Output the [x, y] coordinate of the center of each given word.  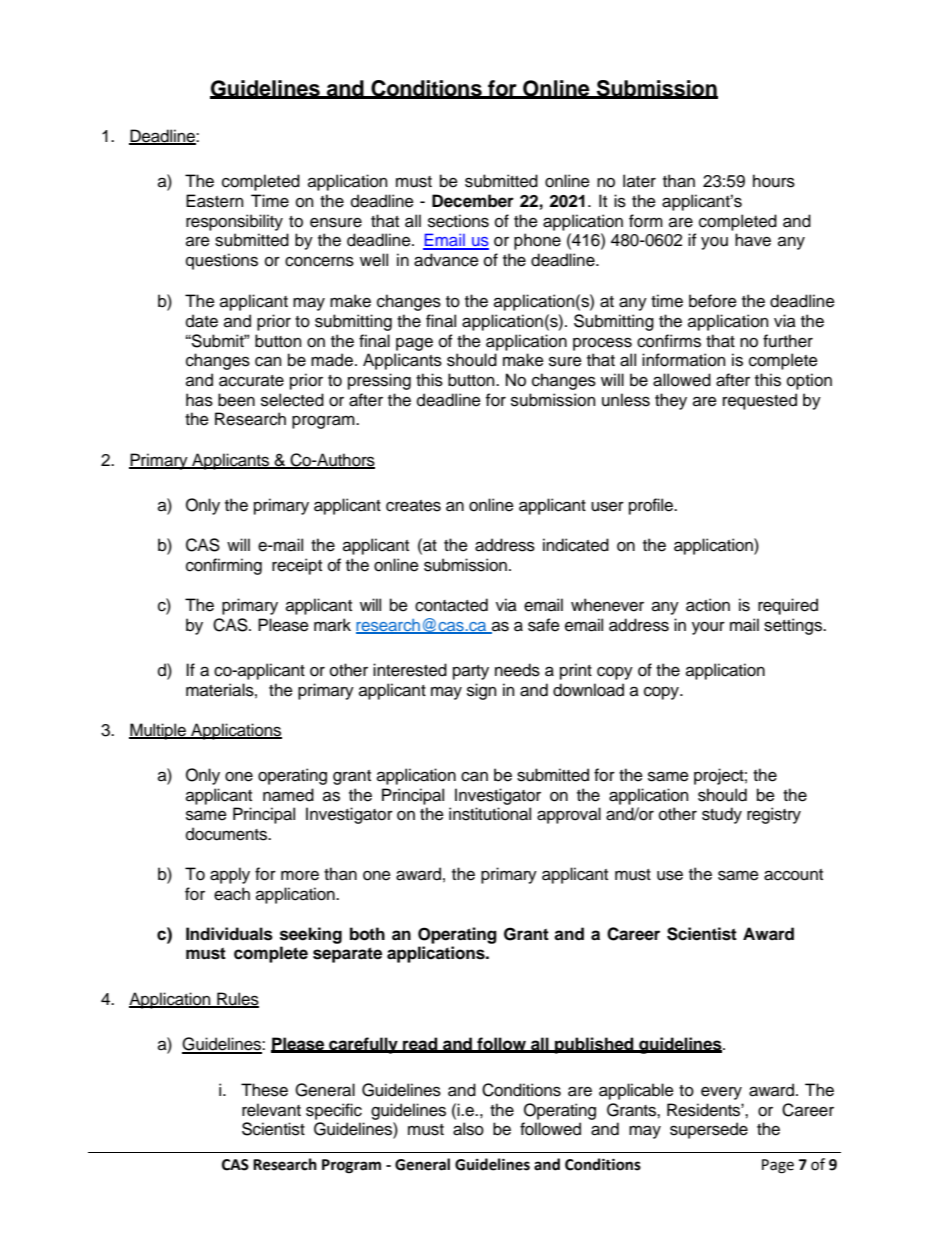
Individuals [229, 934]
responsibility [234, 222]
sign [481, 691]
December [473, 201]
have [753, 240]
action [708, 605]
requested [760, 401]
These [264, 1090]
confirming [224, 566]
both [367, 934]
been [236, 400]
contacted [451, 605]
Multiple [158, 731]
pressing [379, 381]
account [793, 875]
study [722, 815]
